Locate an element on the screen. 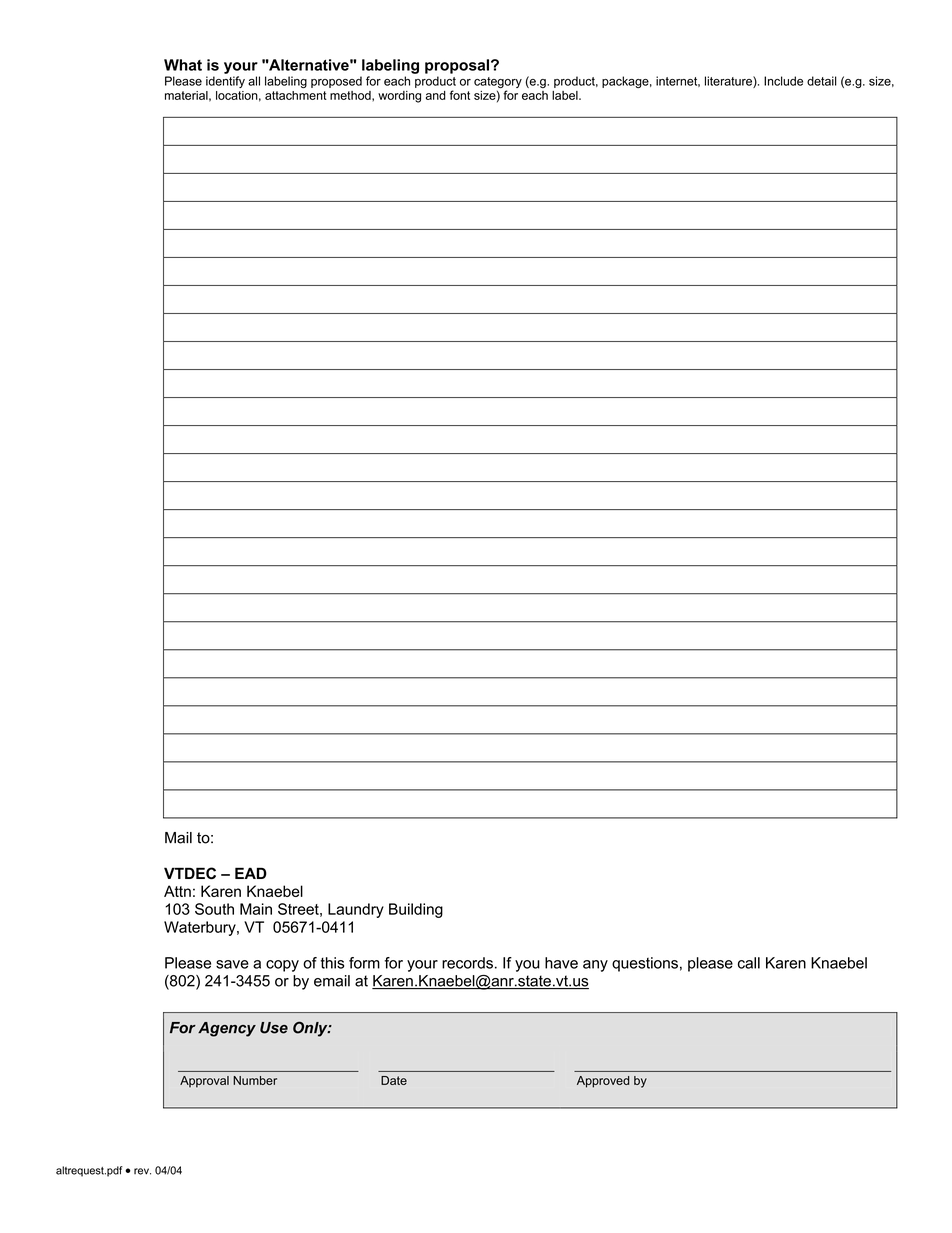 The width and height of the screenshot is (952, 1233). call is located at coordinates (749, 963).
